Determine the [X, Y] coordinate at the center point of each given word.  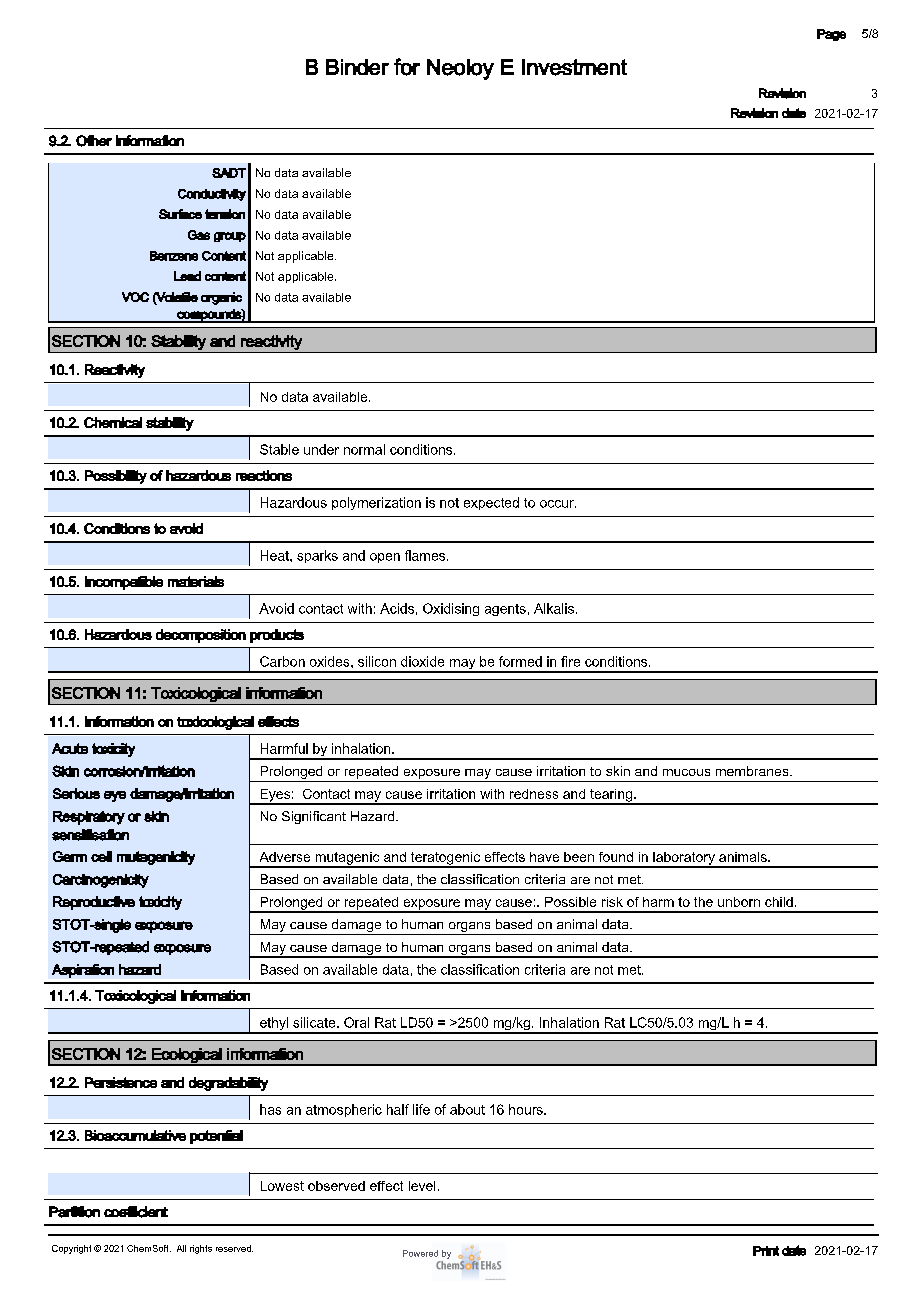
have [544, 857]
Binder [357, 67]
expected [491, 503]
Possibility [116, 477]
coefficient [136, 1212]
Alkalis [554, 608]
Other [94, 141]
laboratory [684, 859]
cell [101, 856]
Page [831, 35]
